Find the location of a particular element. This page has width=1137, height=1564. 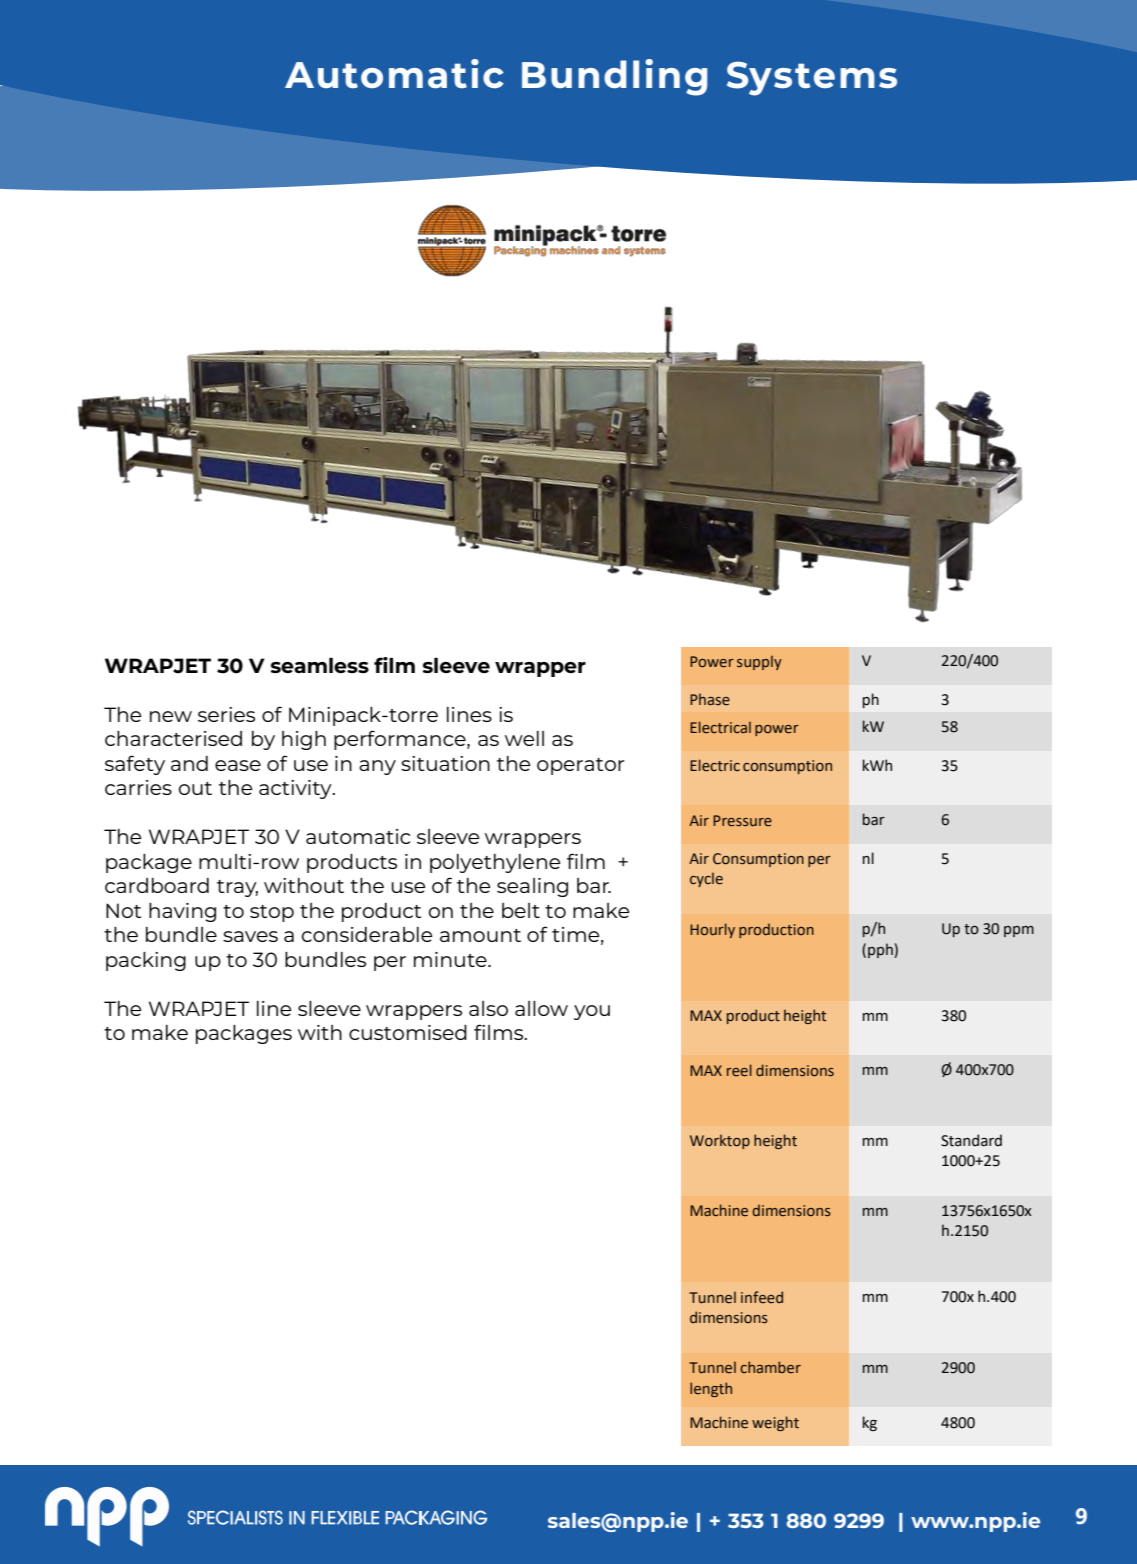

weight is located at coordinates (775, 1423).
